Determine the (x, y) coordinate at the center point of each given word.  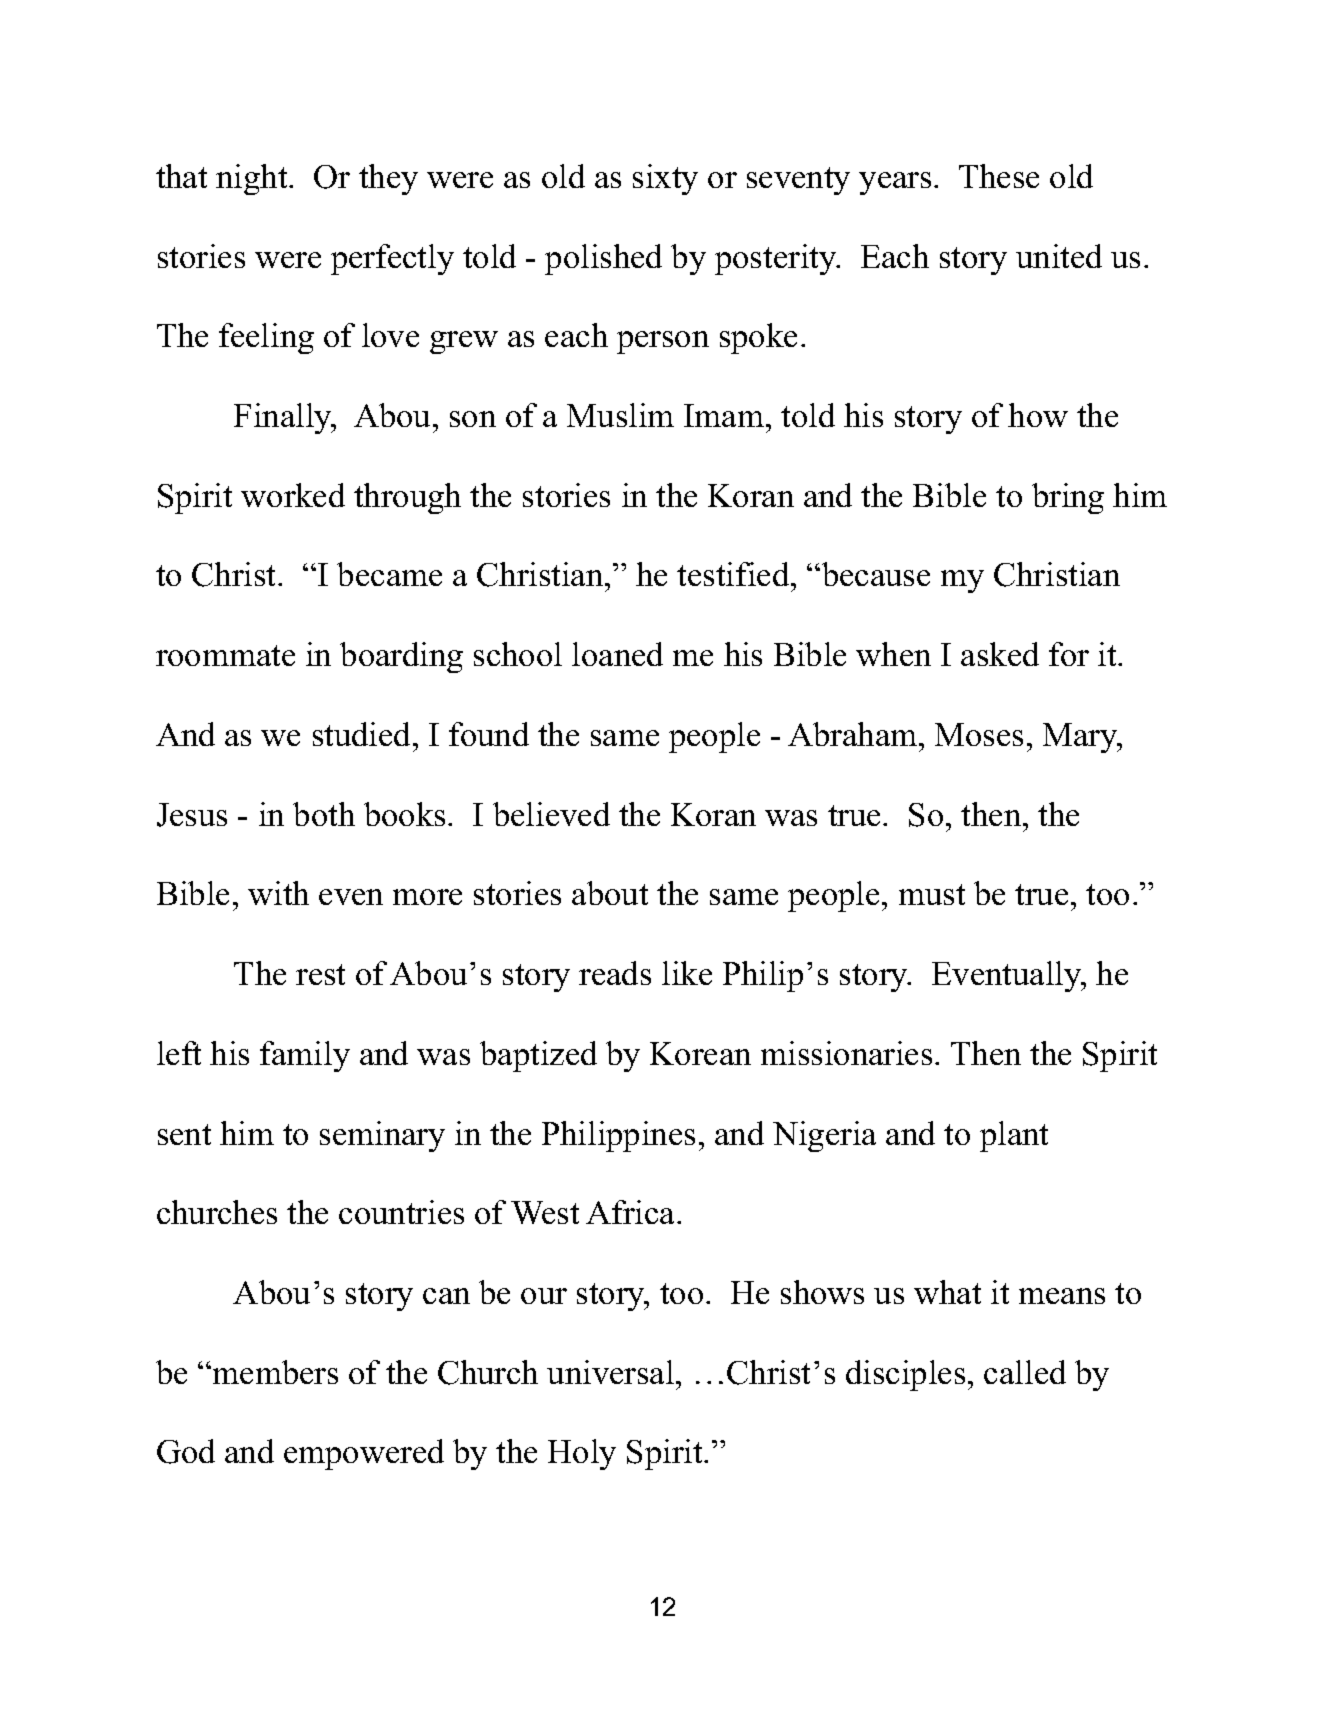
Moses (979, 734)
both (324, 814)
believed (551, 814)
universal (610, 1372)
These (999, 176)
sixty (665, 179)
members (275, 1372)
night (253, 179)
